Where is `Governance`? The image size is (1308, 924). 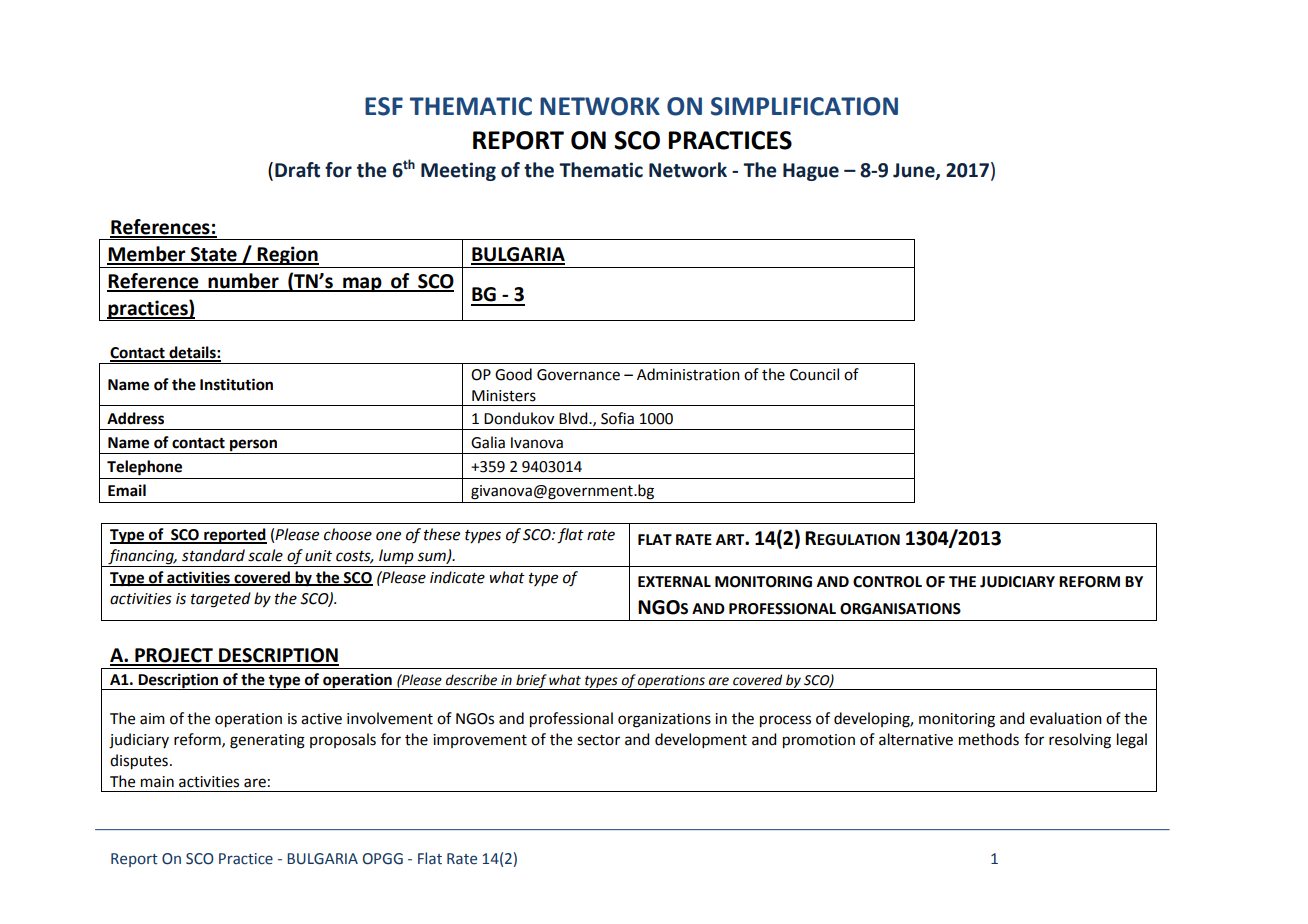
Governance is located at coordinates (578, 375).
